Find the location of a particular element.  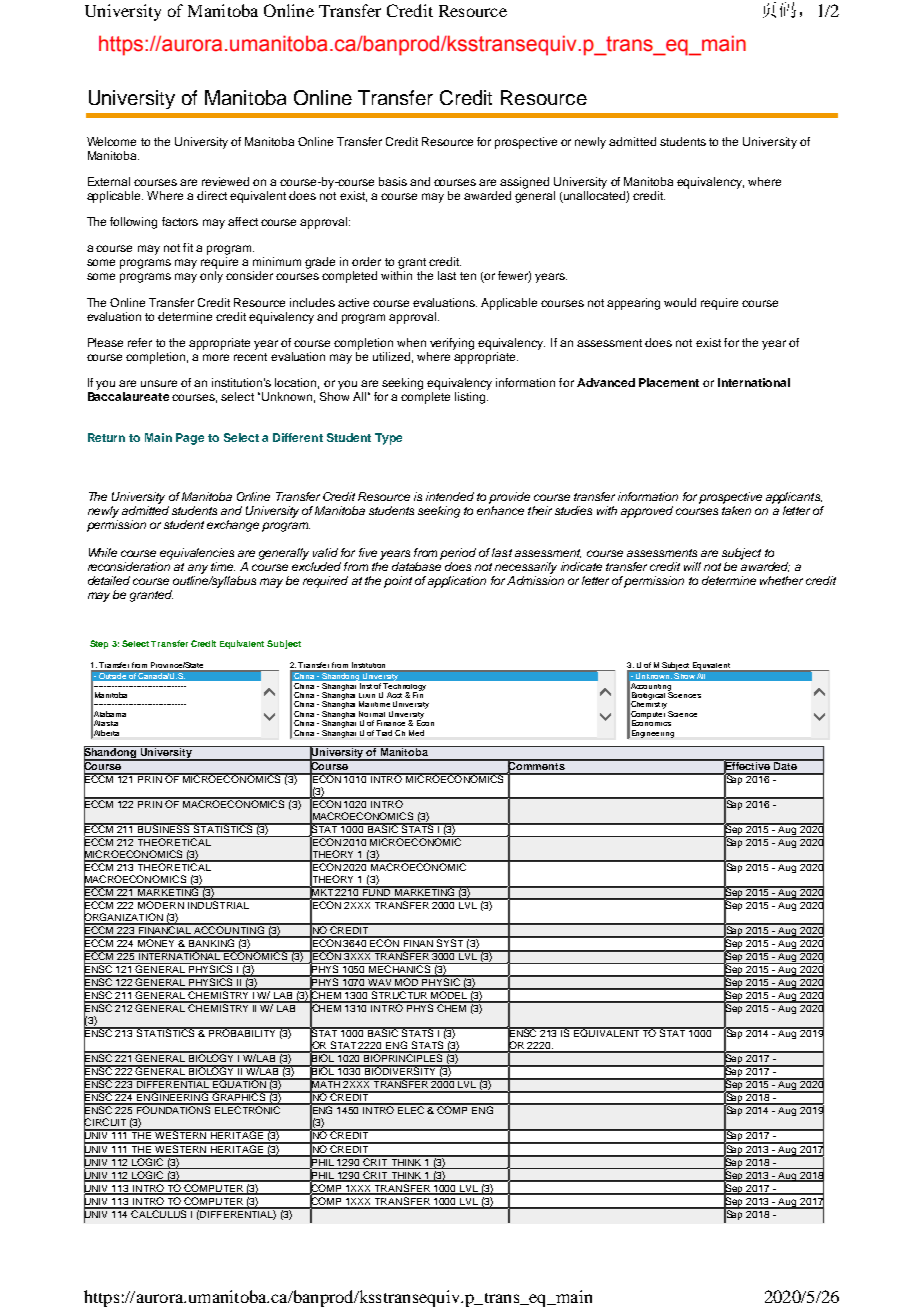

basis is located at coordinates (393, 181).
